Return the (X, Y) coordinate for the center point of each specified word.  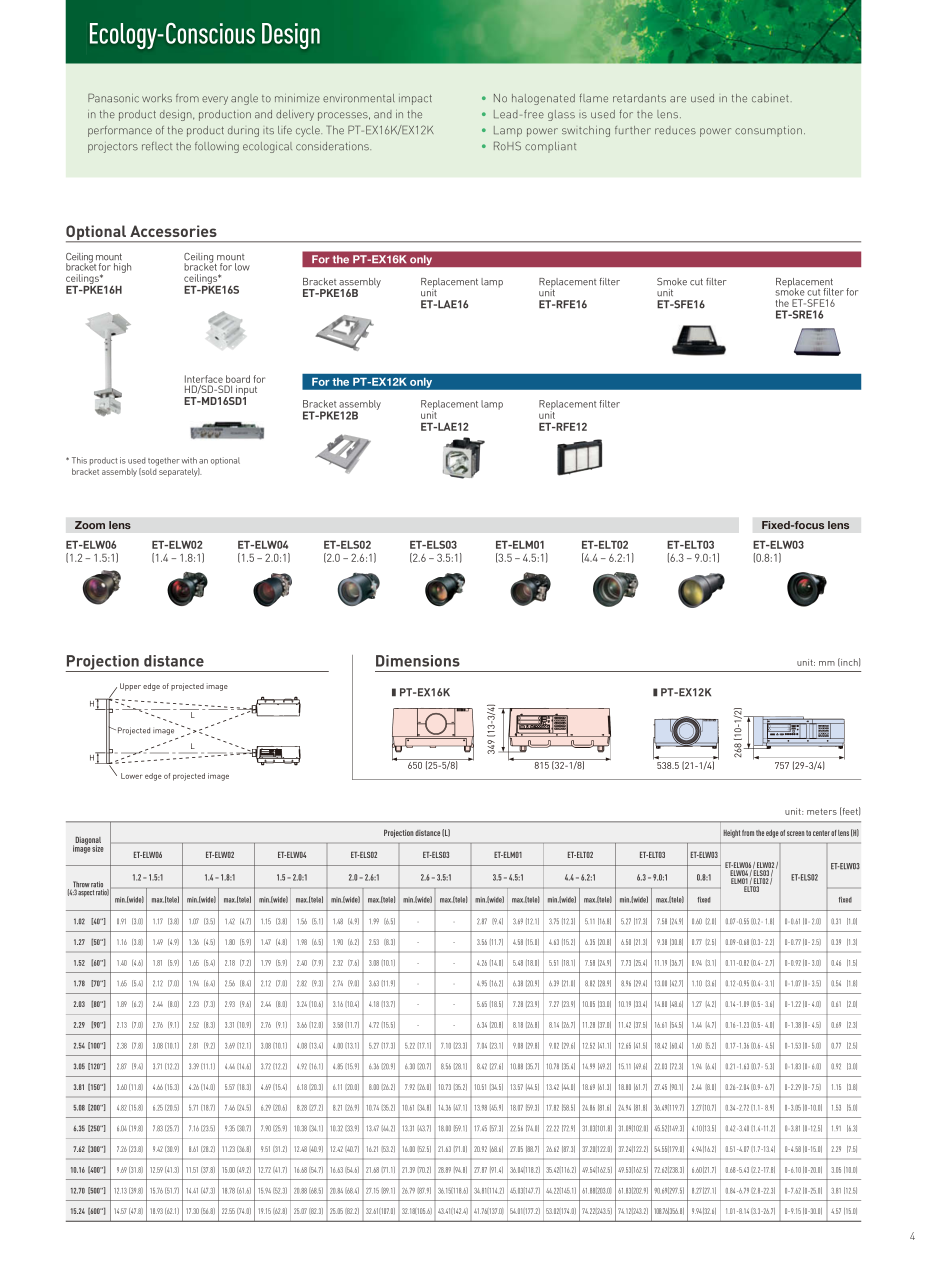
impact (415, 100)
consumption (768, 131)
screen (795, 833)
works (157, 98)
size (98, 848)
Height (732, 834)
